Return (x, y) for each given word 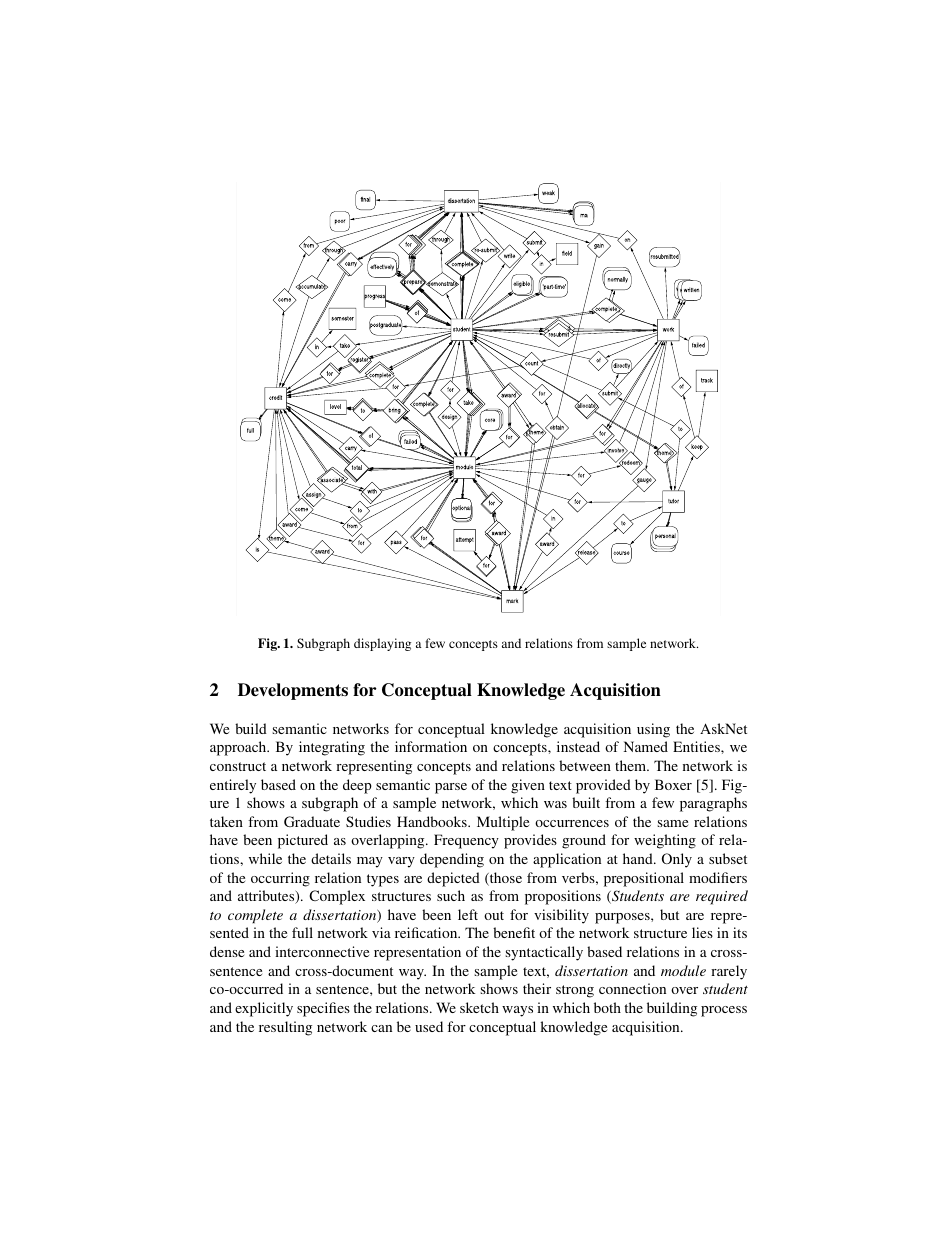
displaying (382, 644)
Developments (293, 691)
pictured (303, 841)
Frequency (466, 841)
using (653, 730)
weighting (665, 841)
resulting (285, 1028)
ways (517, 1011)
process (724, 1011)
